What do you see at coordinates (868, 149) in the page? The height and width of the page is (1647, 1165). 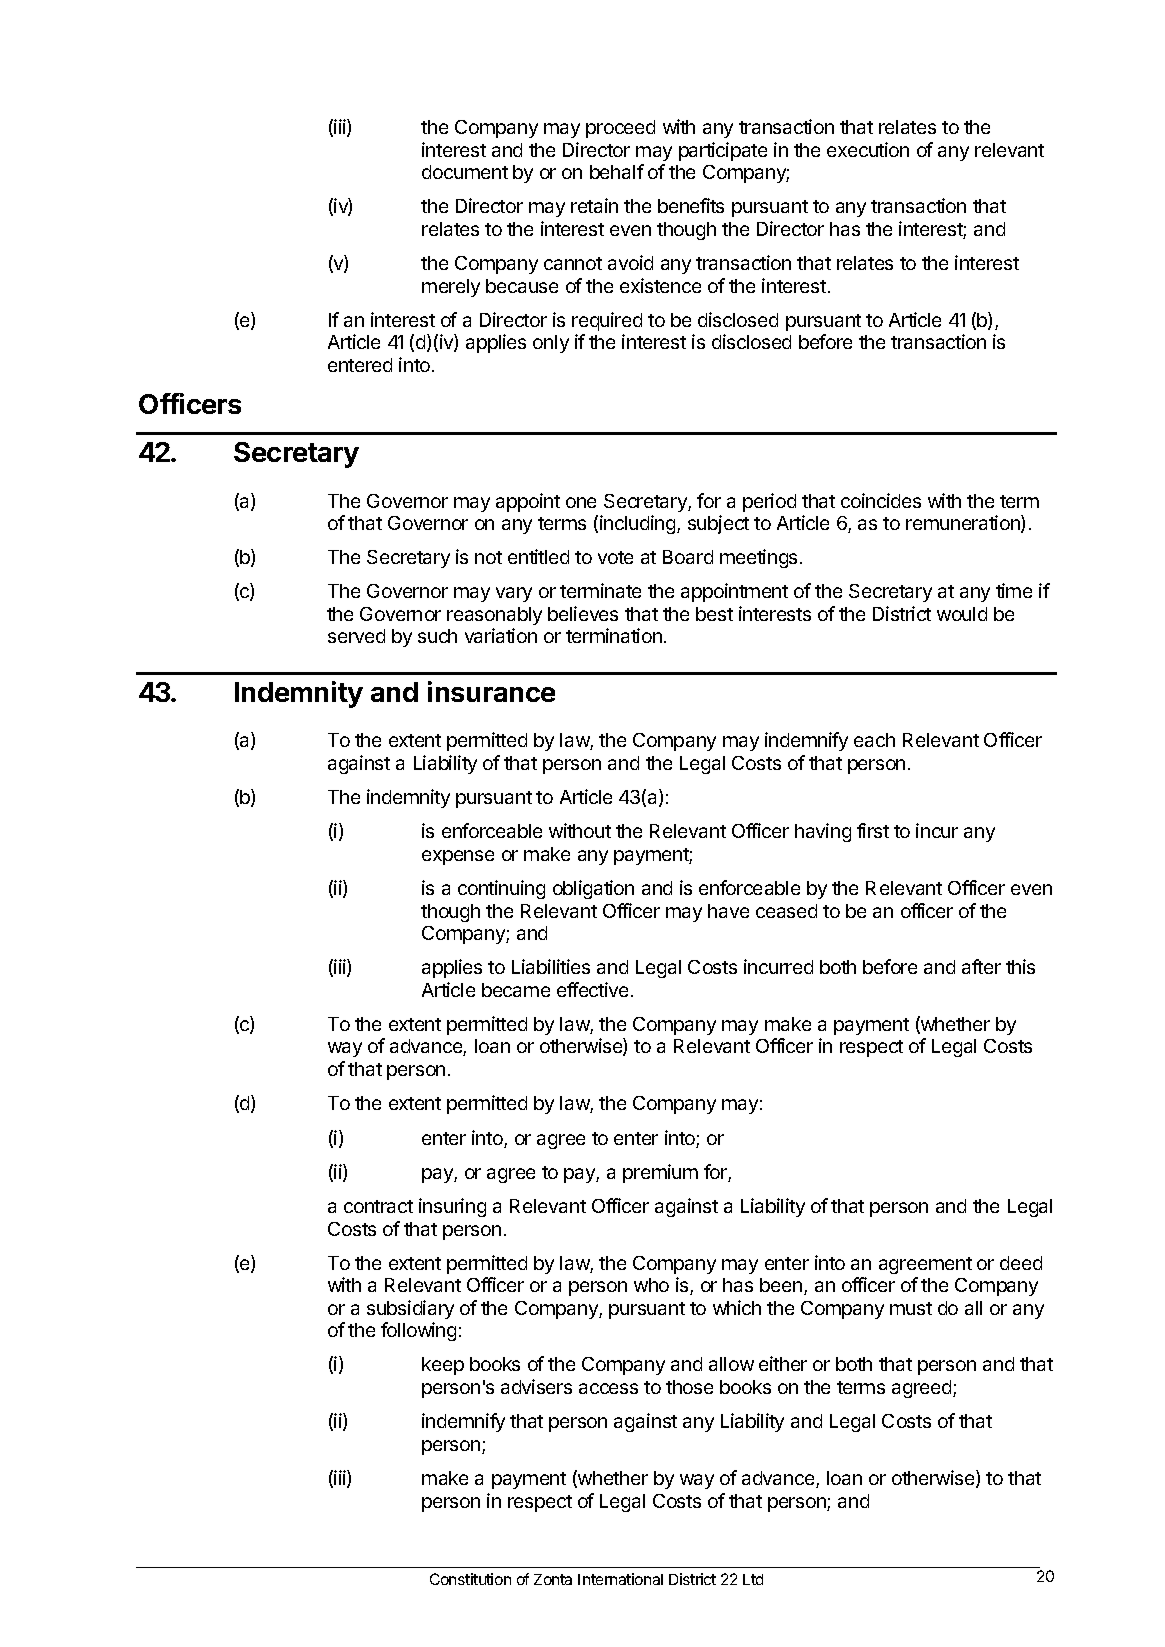 I see `execution` at bounding box center [868, 149].
